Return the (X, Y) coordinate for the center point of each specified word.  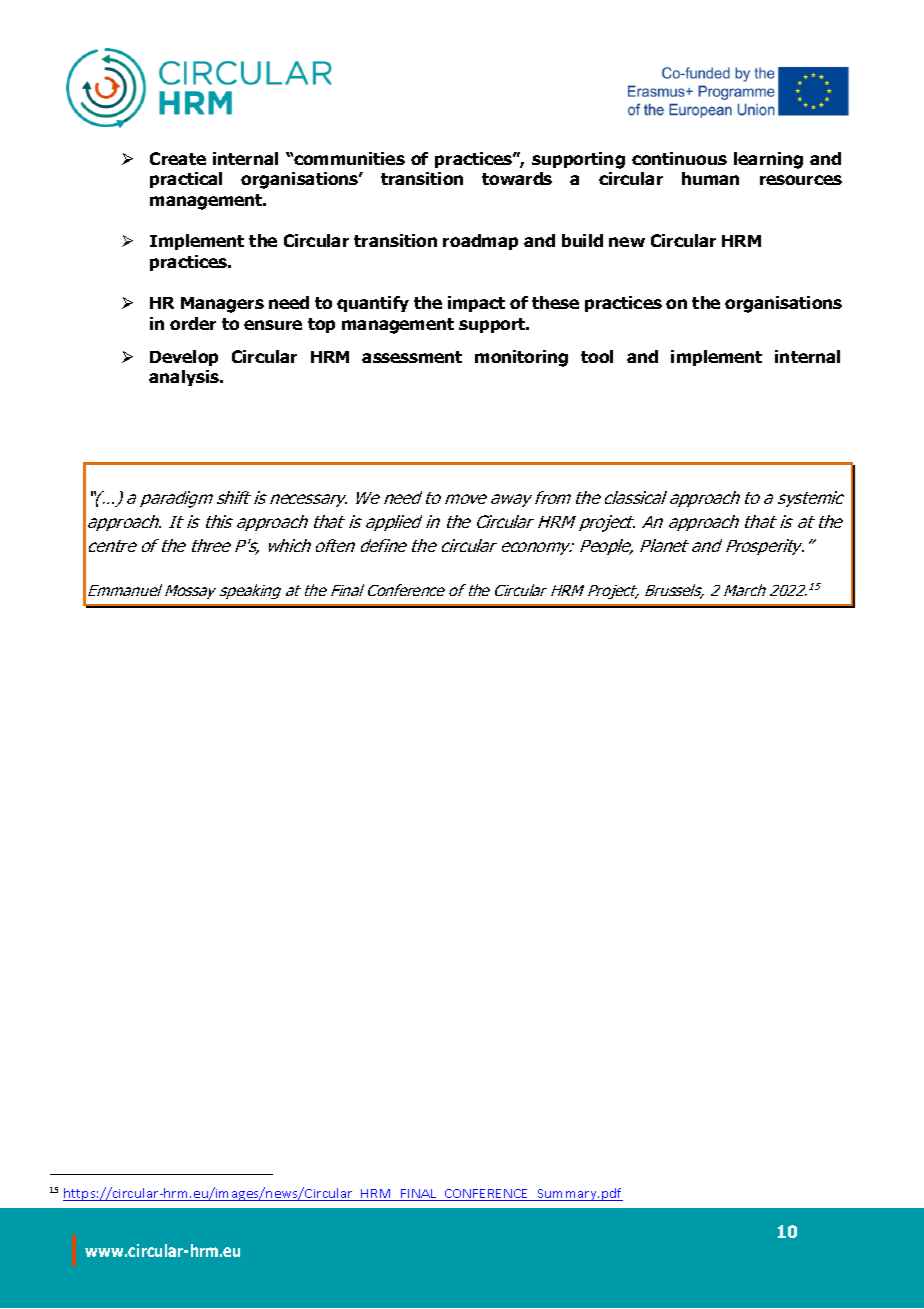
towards (517, 178)
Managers (222, 305)
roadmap (480, 242)
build (582, 240)
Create (178, 158)
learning (768, 160)
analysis (185, 378)
